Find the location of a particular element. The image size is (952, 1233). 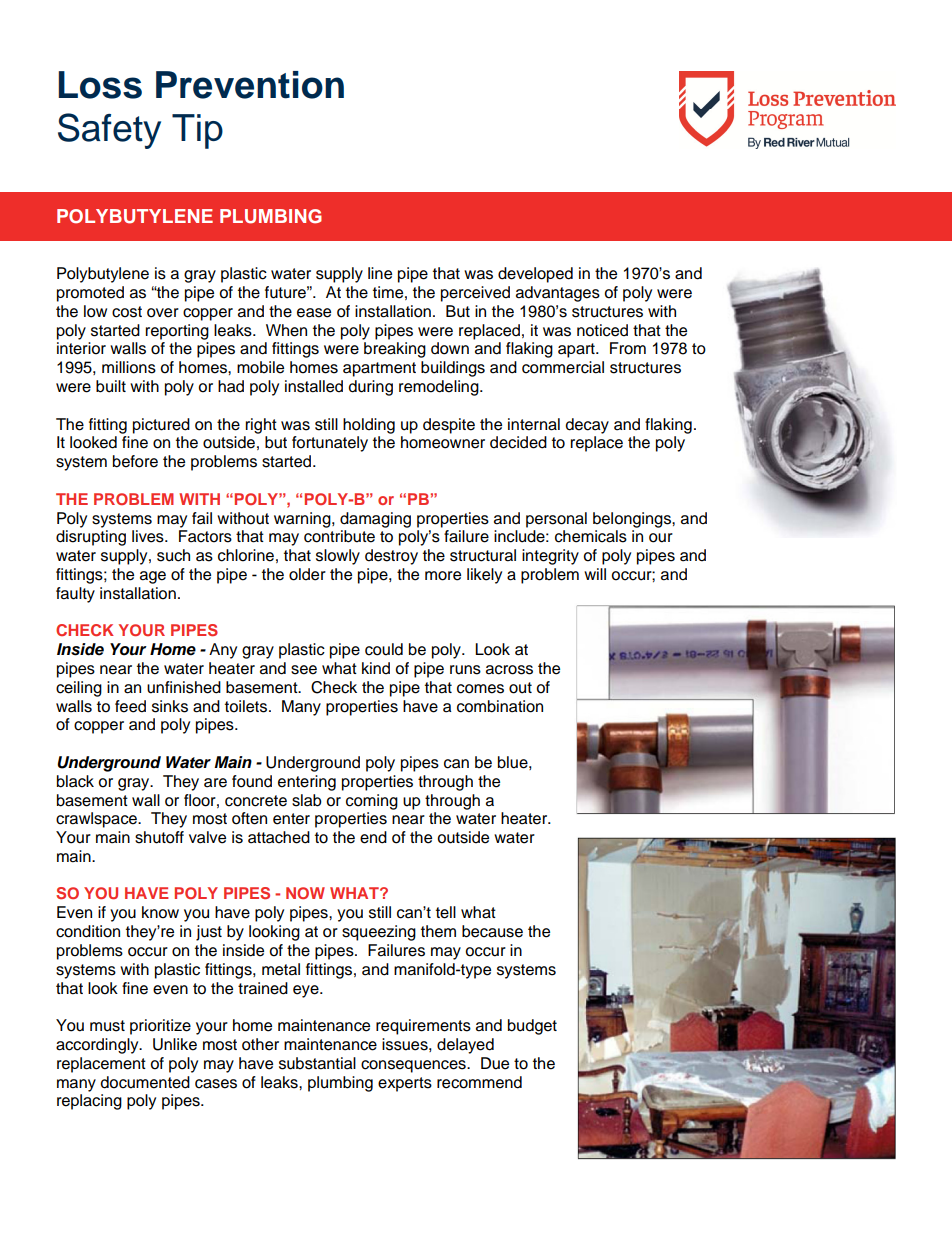

feed is located at coordinates (130, 706).
